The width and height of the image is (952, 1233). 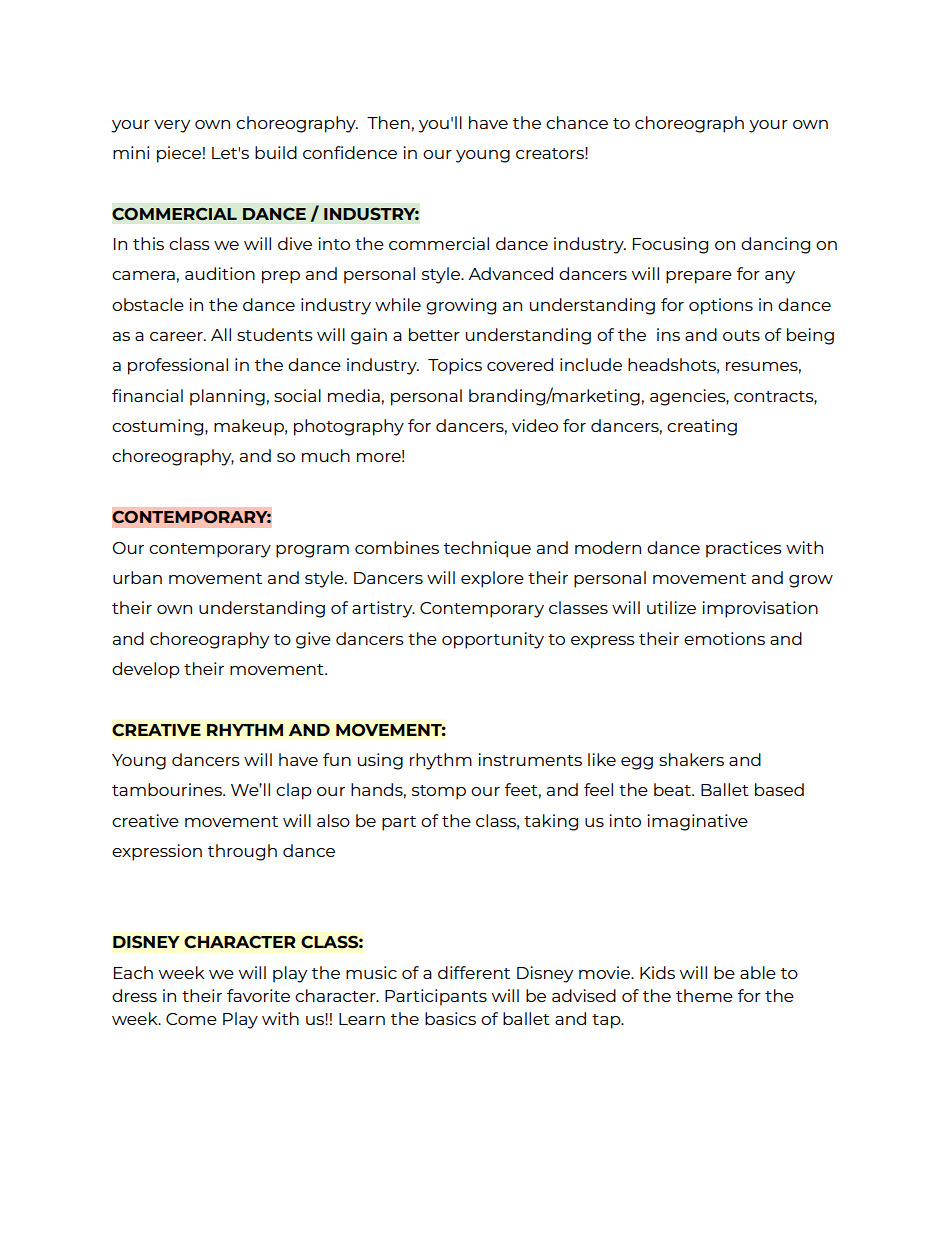 I want to click on theme, so click(x=704, y=995).
